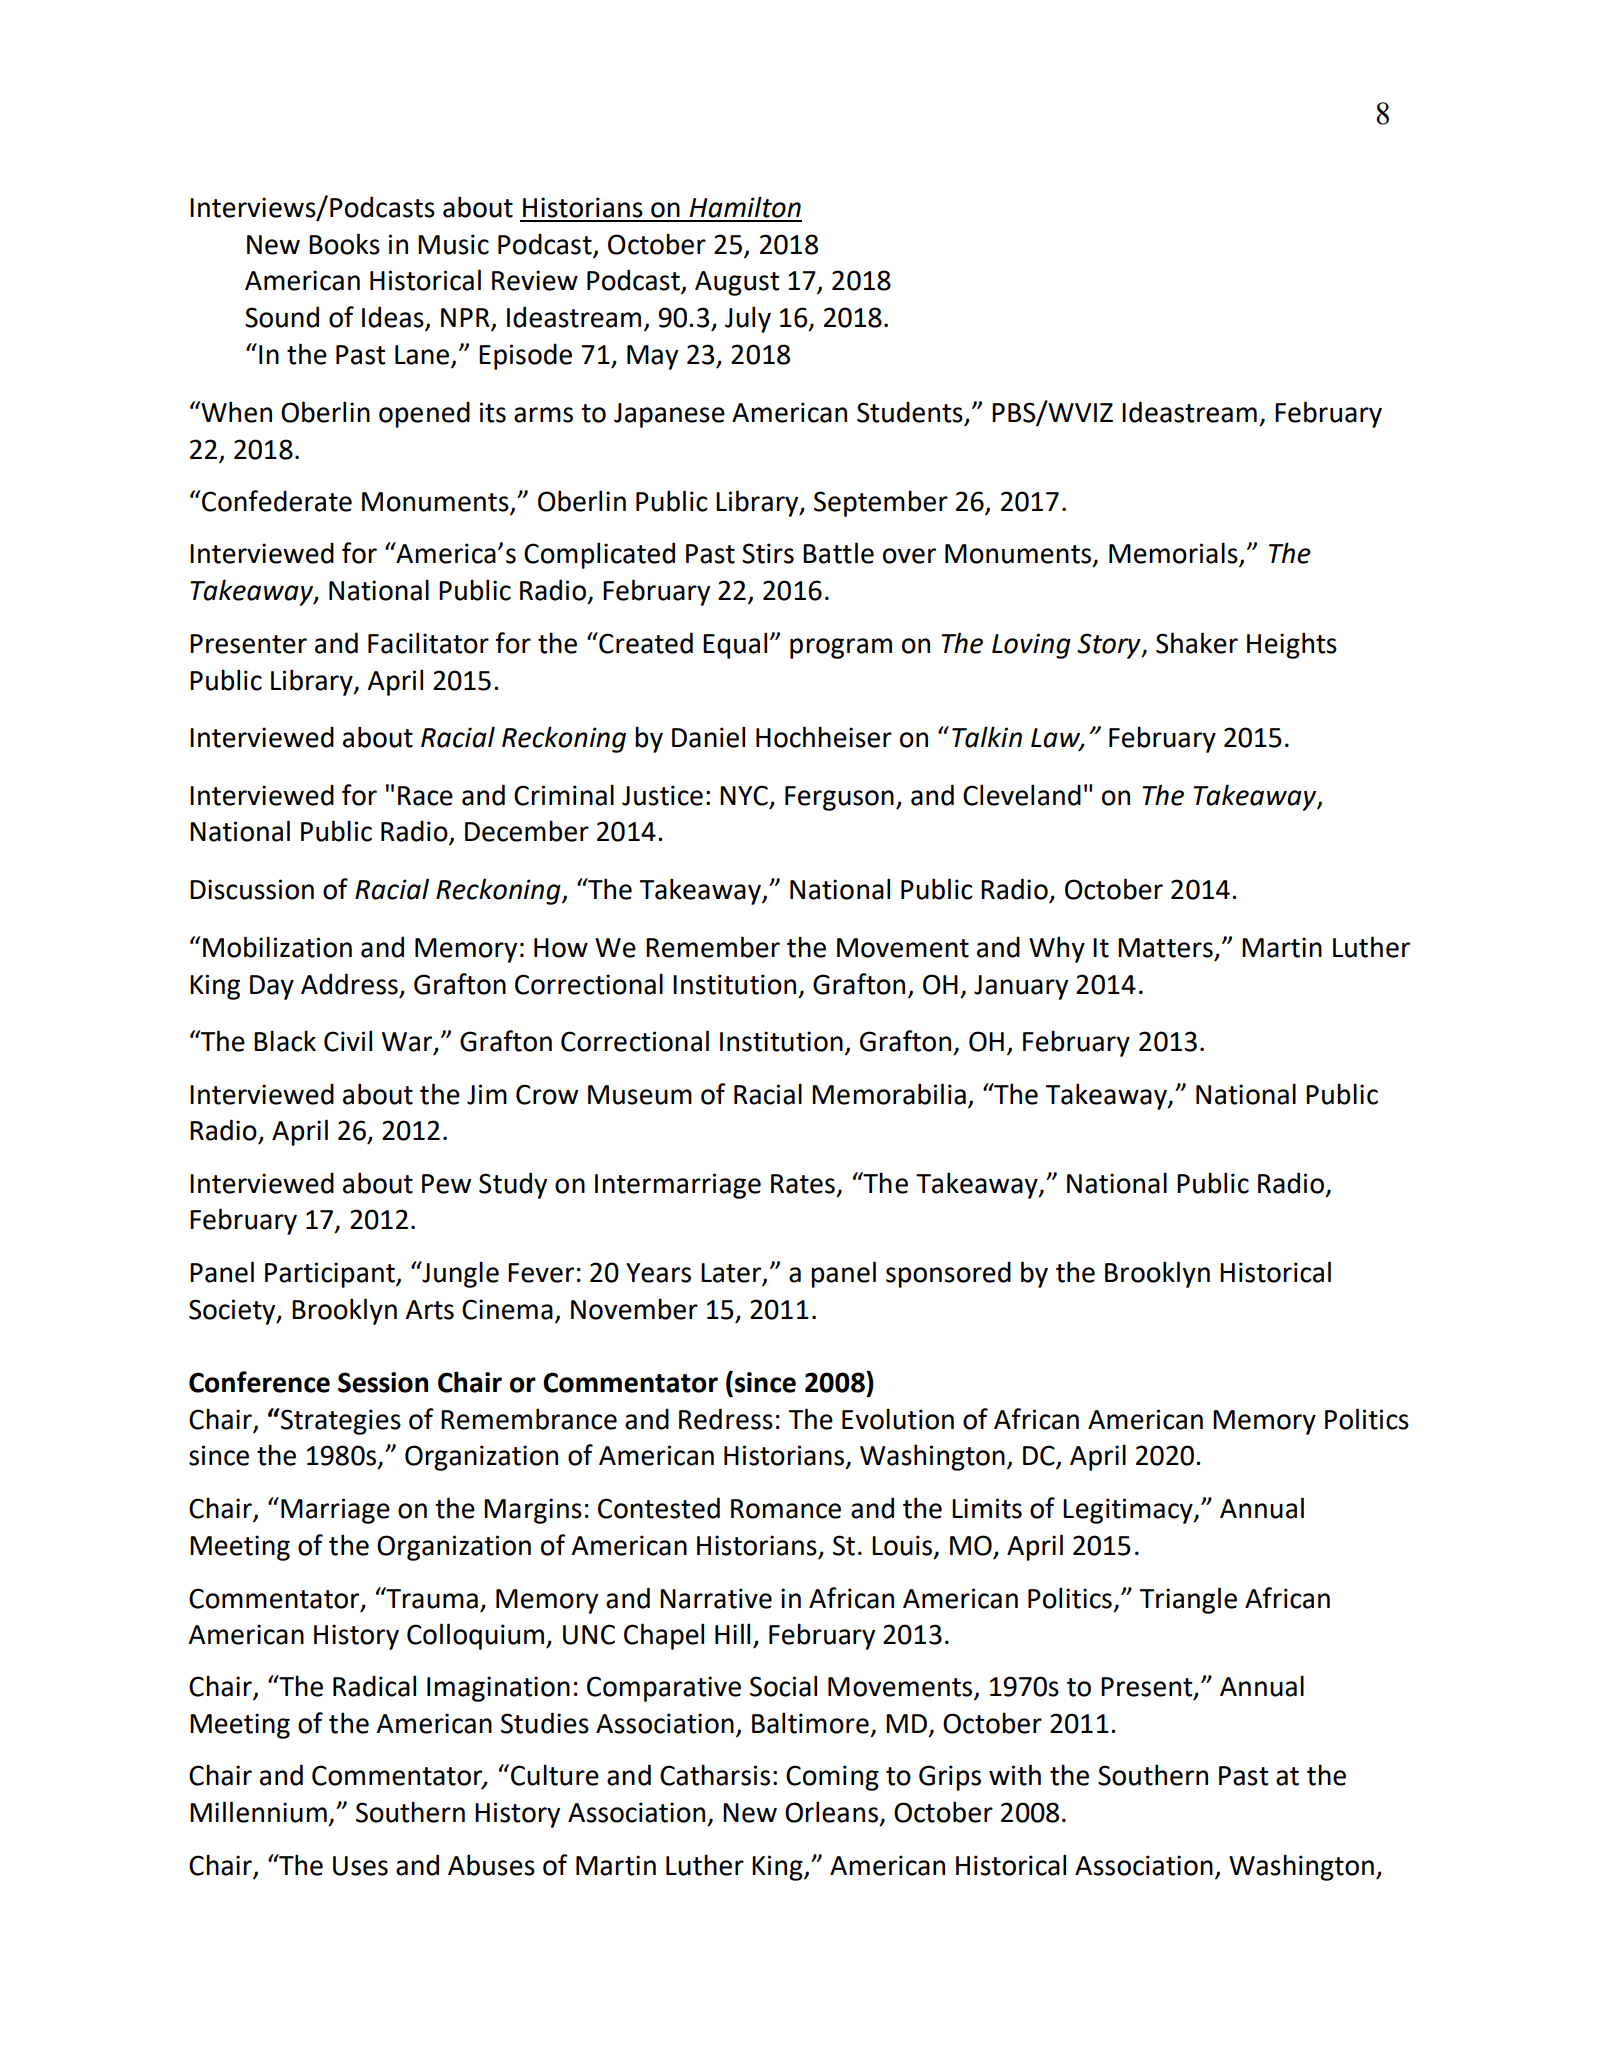  I want to click on with, so click(1015, 1775).
